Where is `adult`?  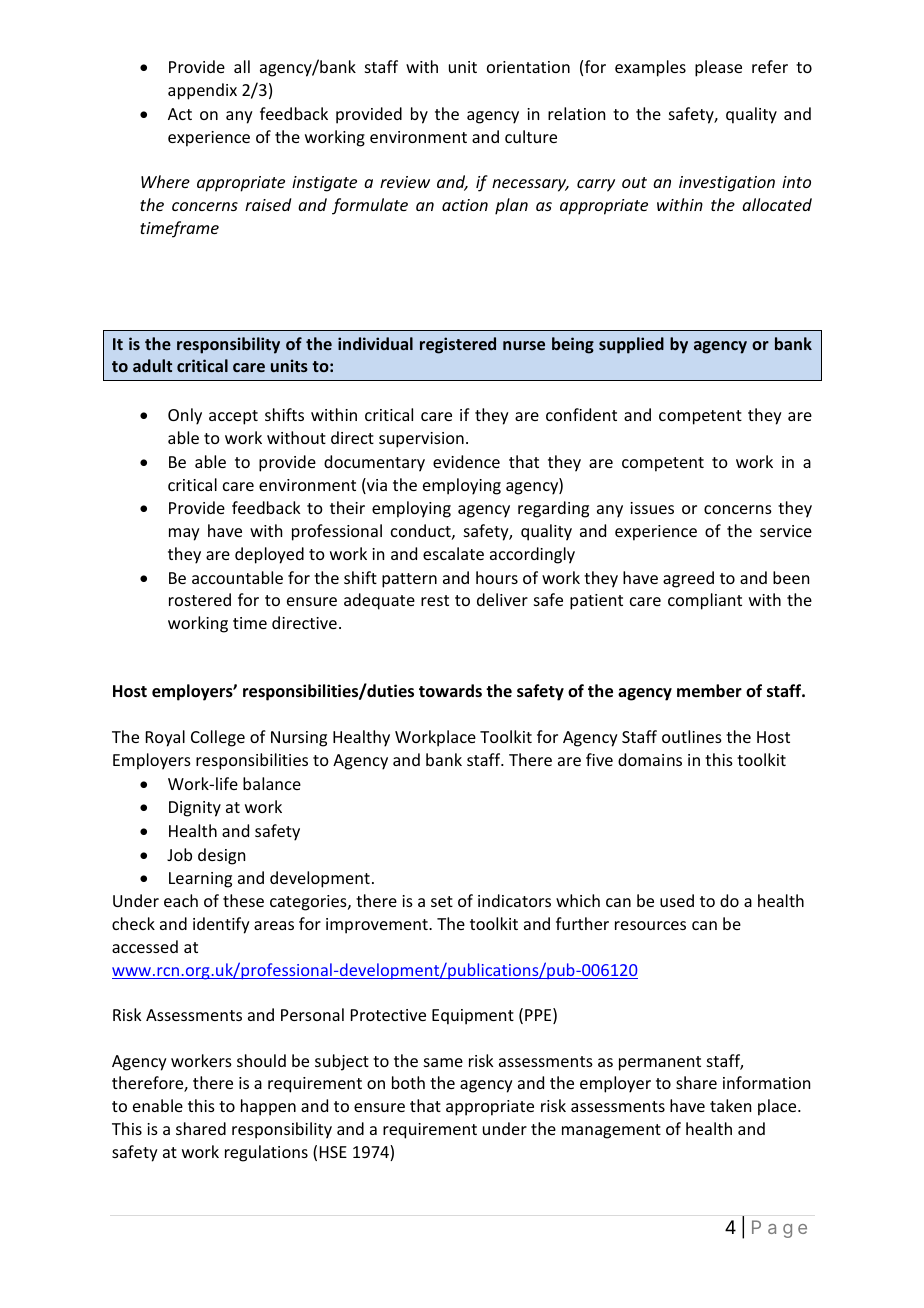
adult is located at coordinates (152, 365).
